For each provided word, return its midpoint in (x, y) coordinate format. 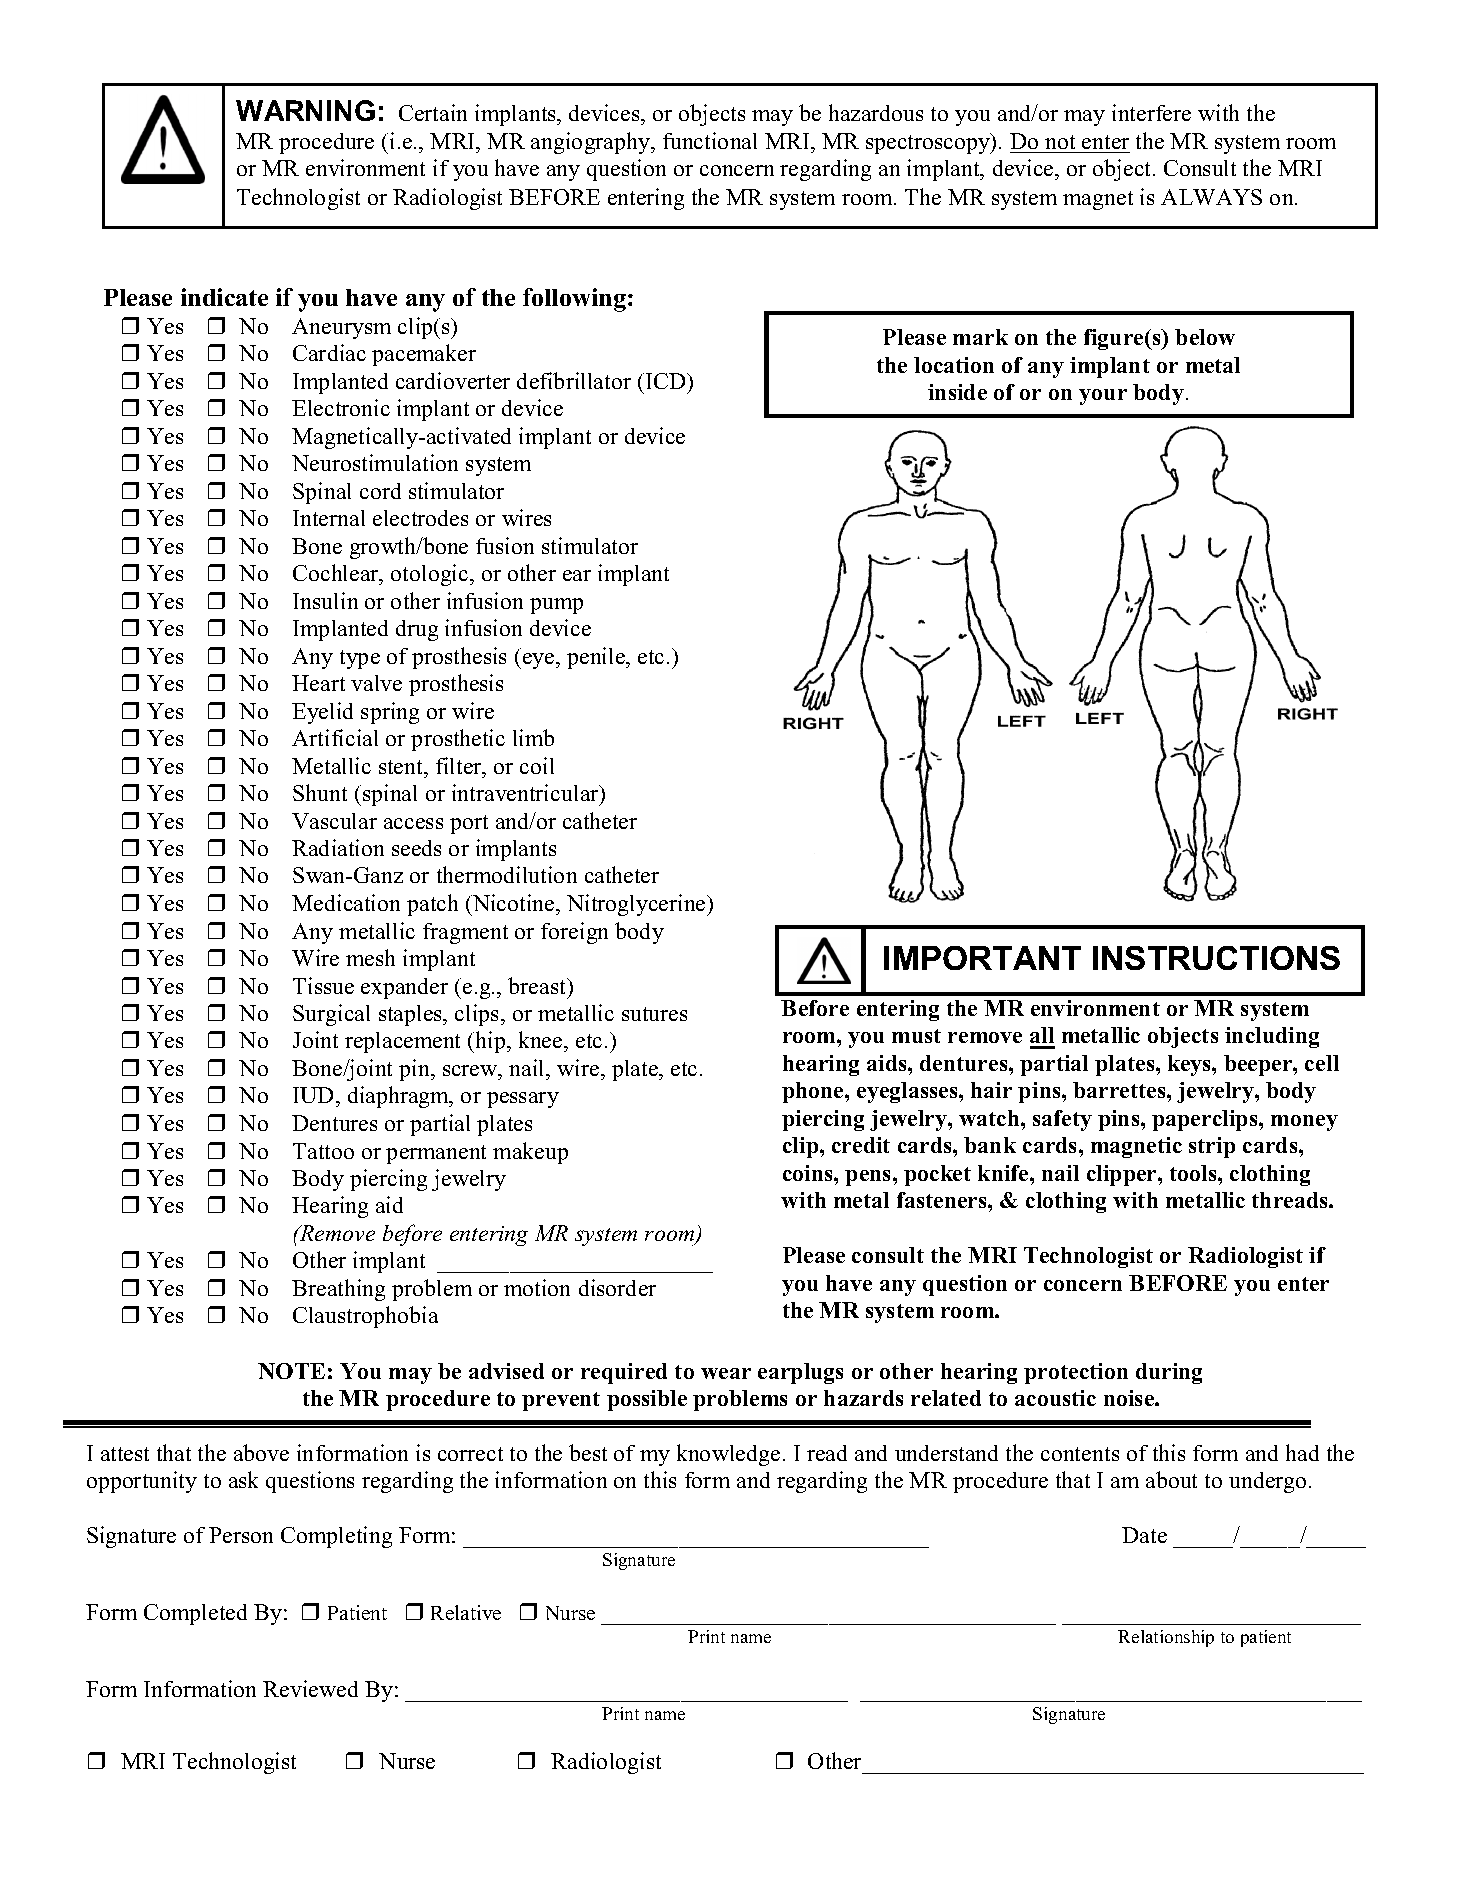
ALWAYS (1211, 197)
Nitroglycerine (637, 905)
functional (710, 140)
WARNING (305, 110)
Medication (346, 902)
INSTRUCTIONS (1216, 958)
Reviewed (310, 1688)
